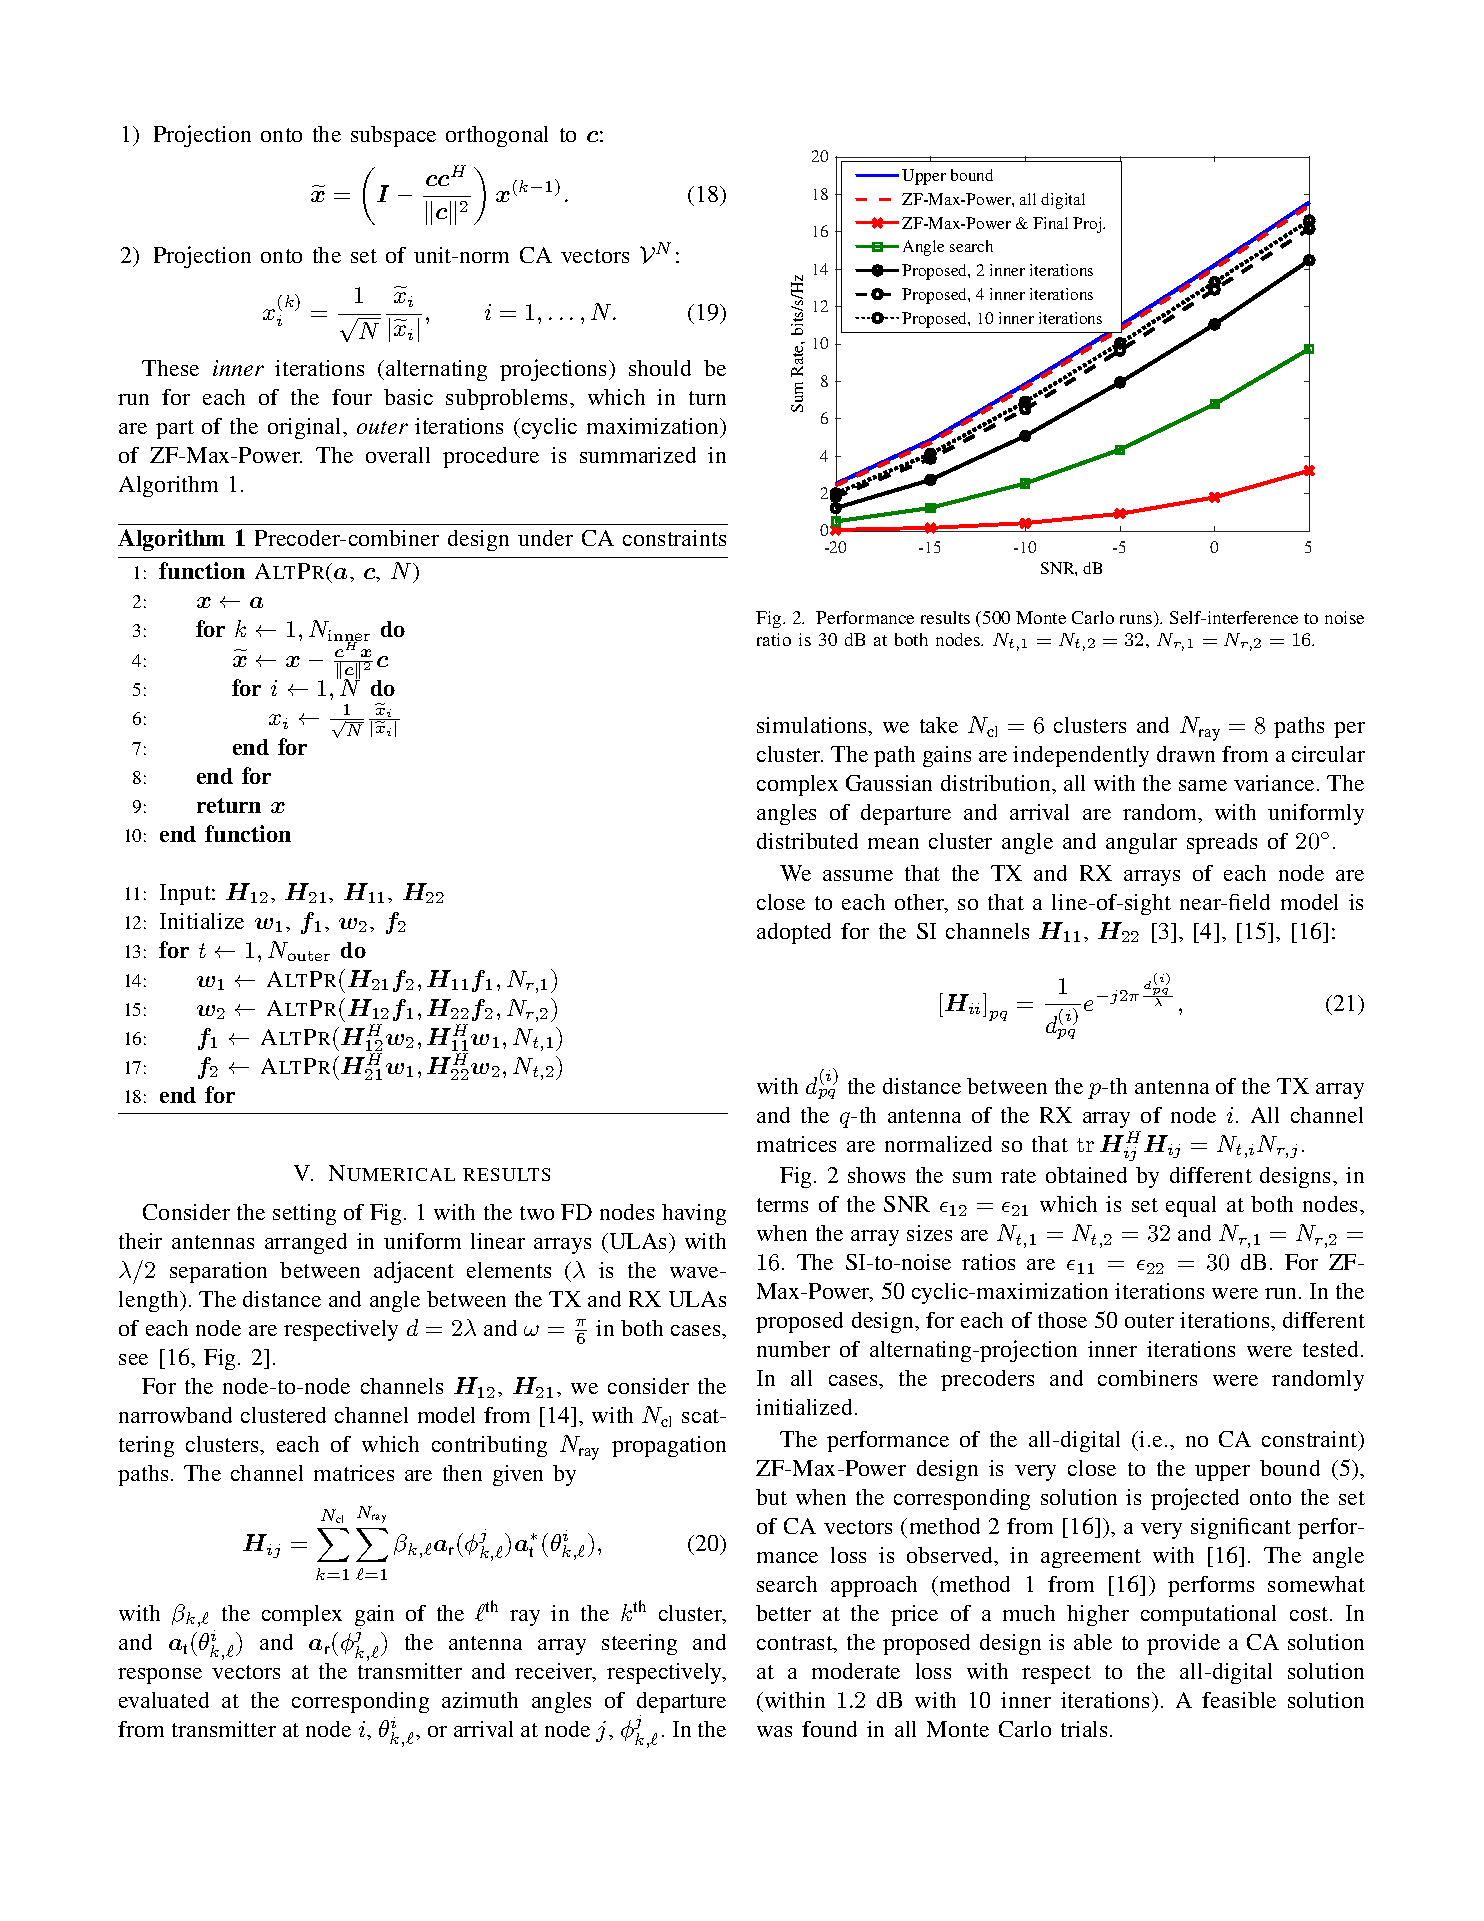 The width and height of the document is (1484, 1921). I want to click on evaluated, so click(164, 1700).
